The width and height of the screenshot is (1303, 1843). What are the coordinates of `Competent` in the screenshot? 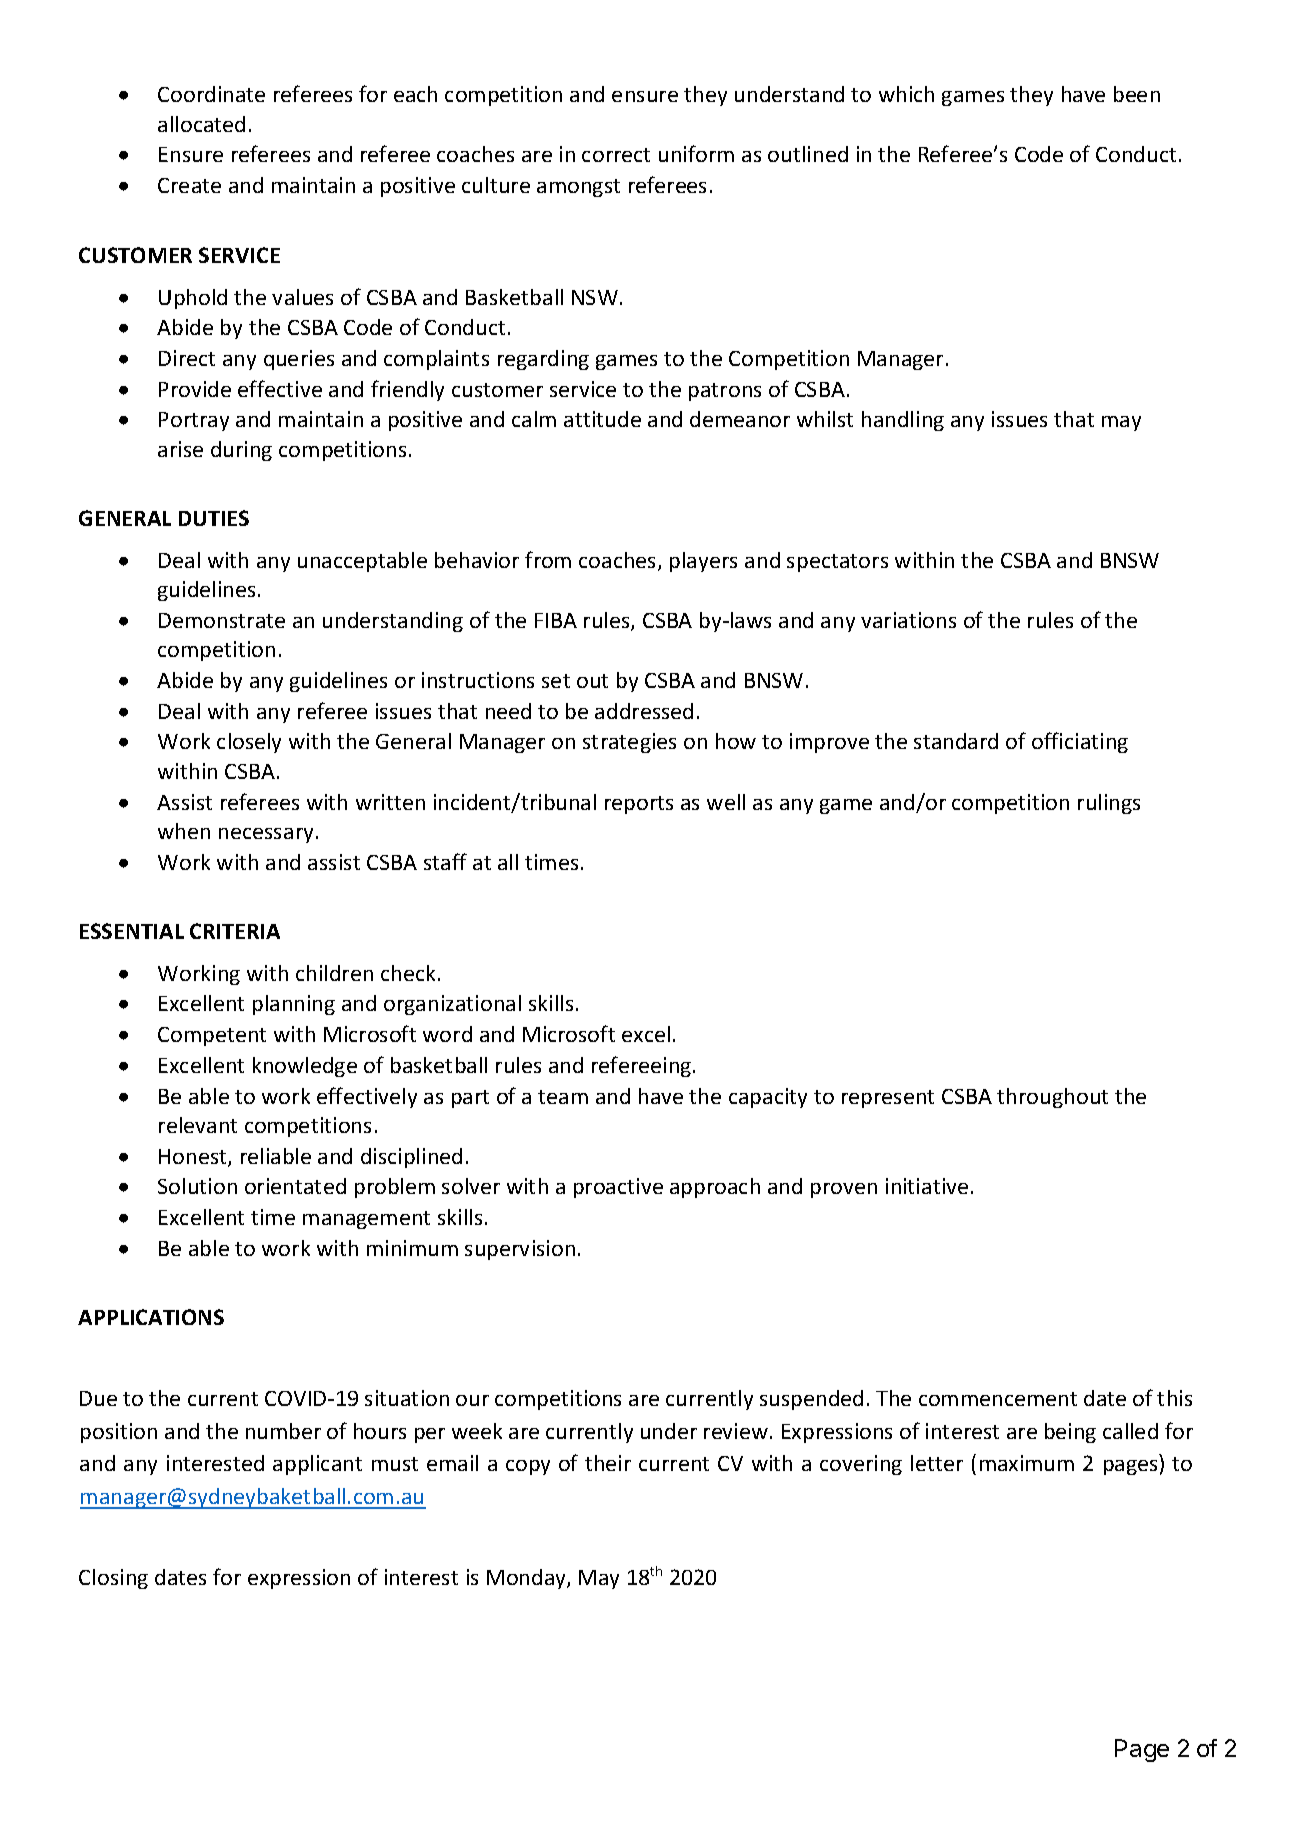 It's located at (212, 1036).
